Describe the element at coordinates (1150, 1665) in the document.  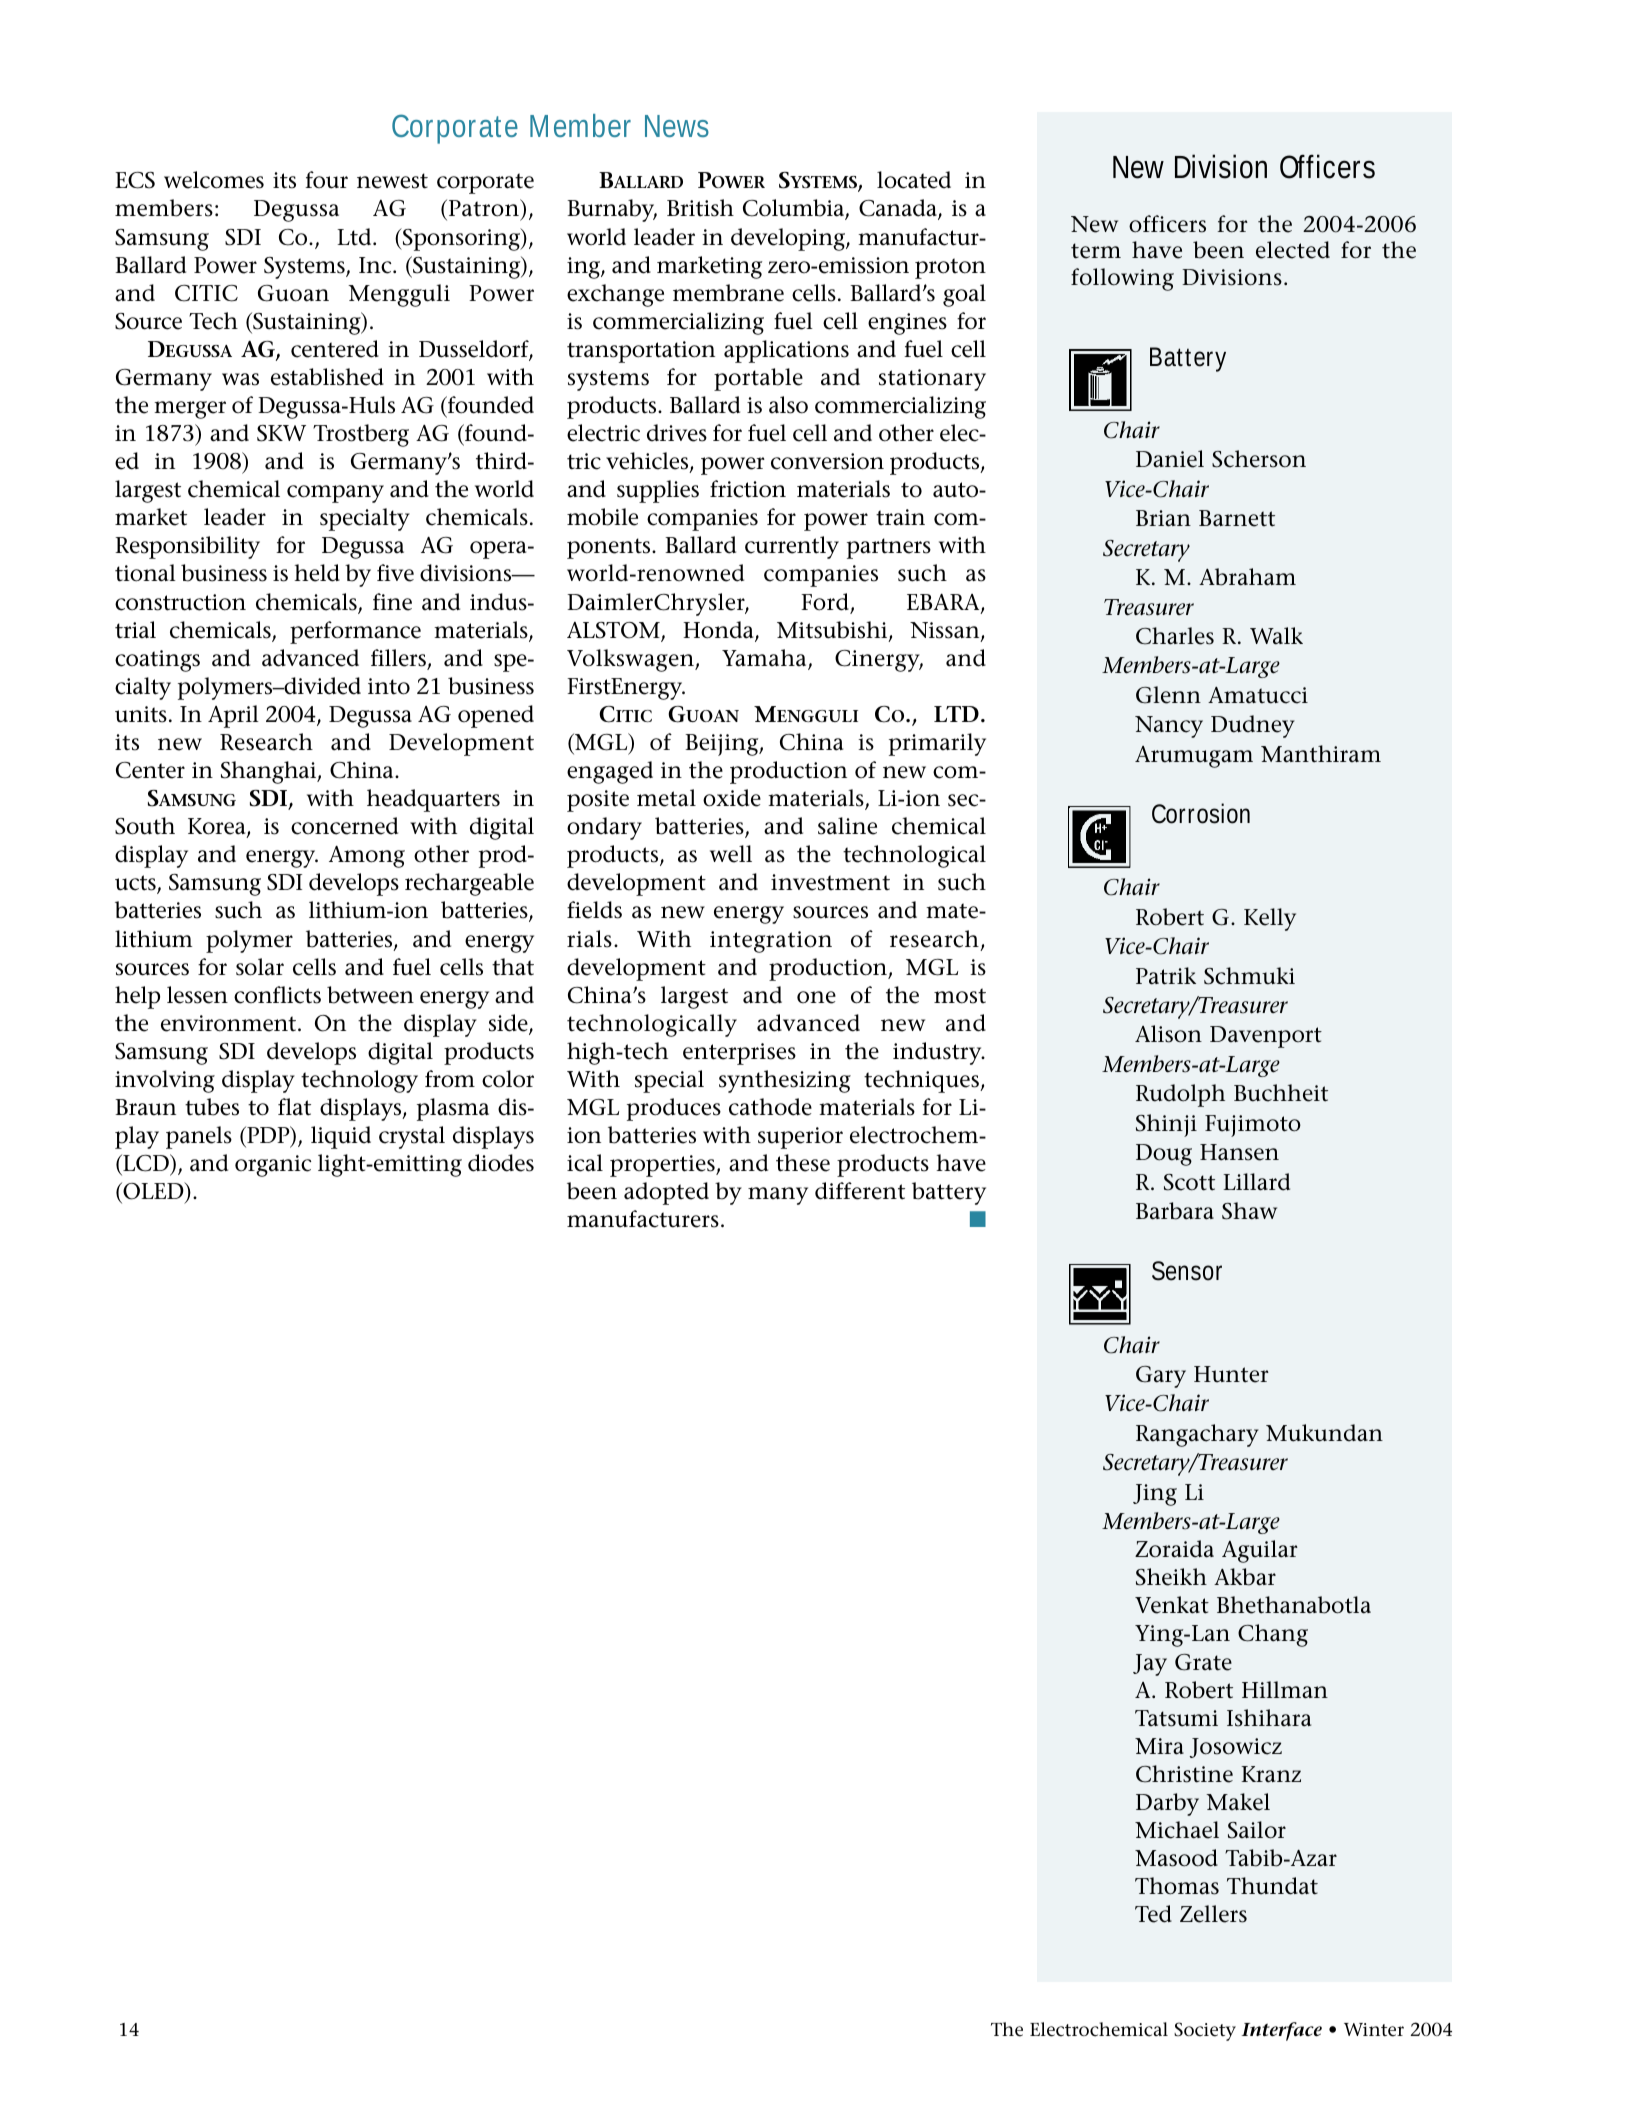
I see `Jay` at that location.
